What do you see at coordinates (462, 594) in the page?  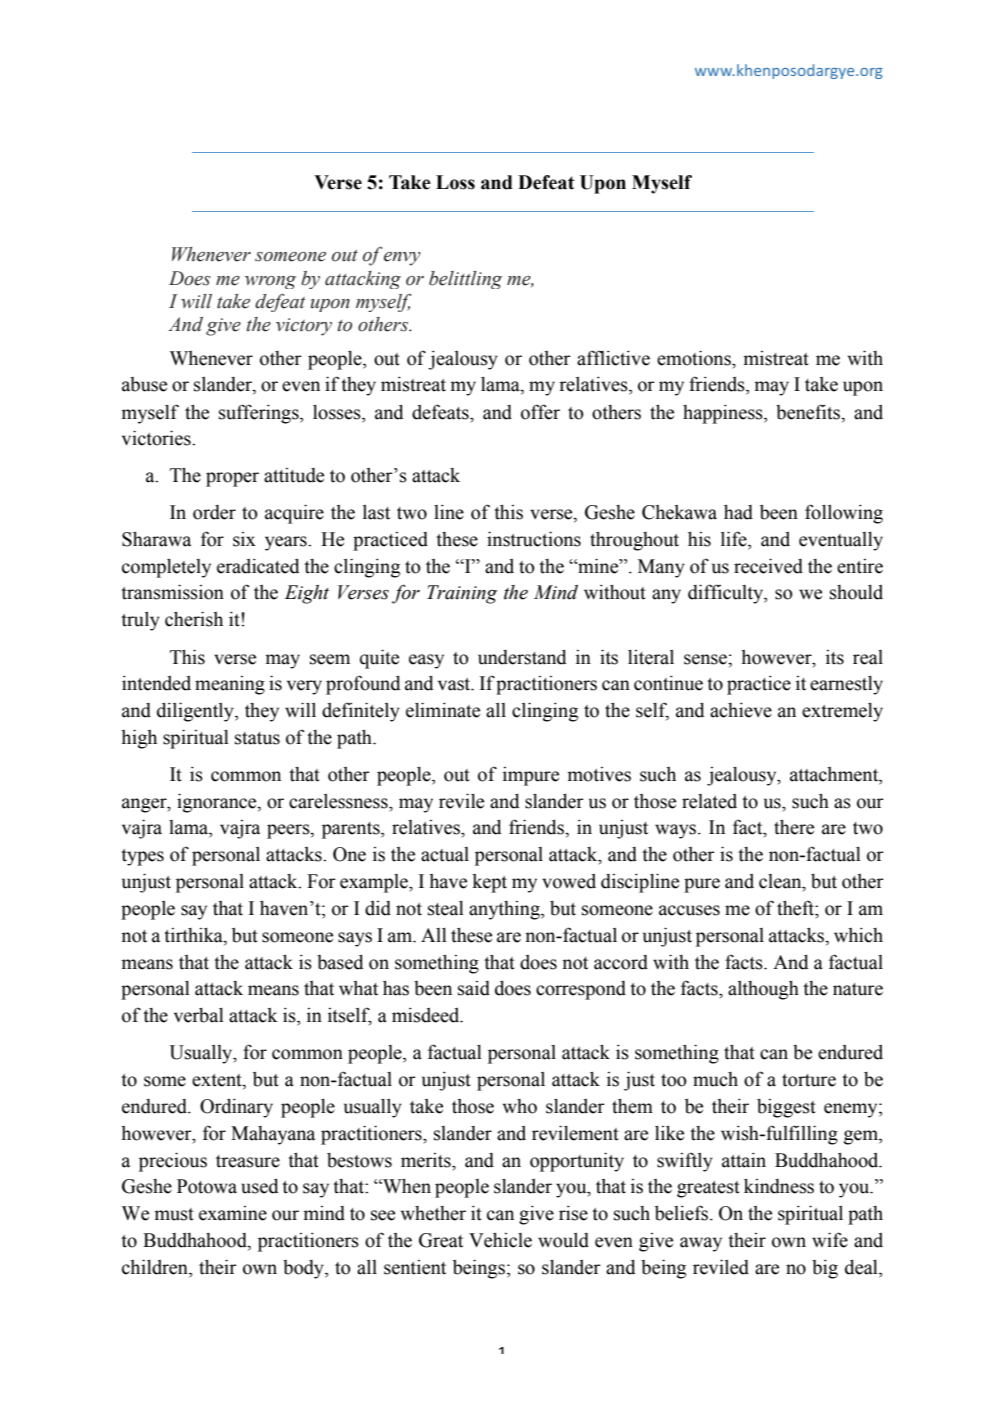 I see `Training` at bounding box center [462, 594].
